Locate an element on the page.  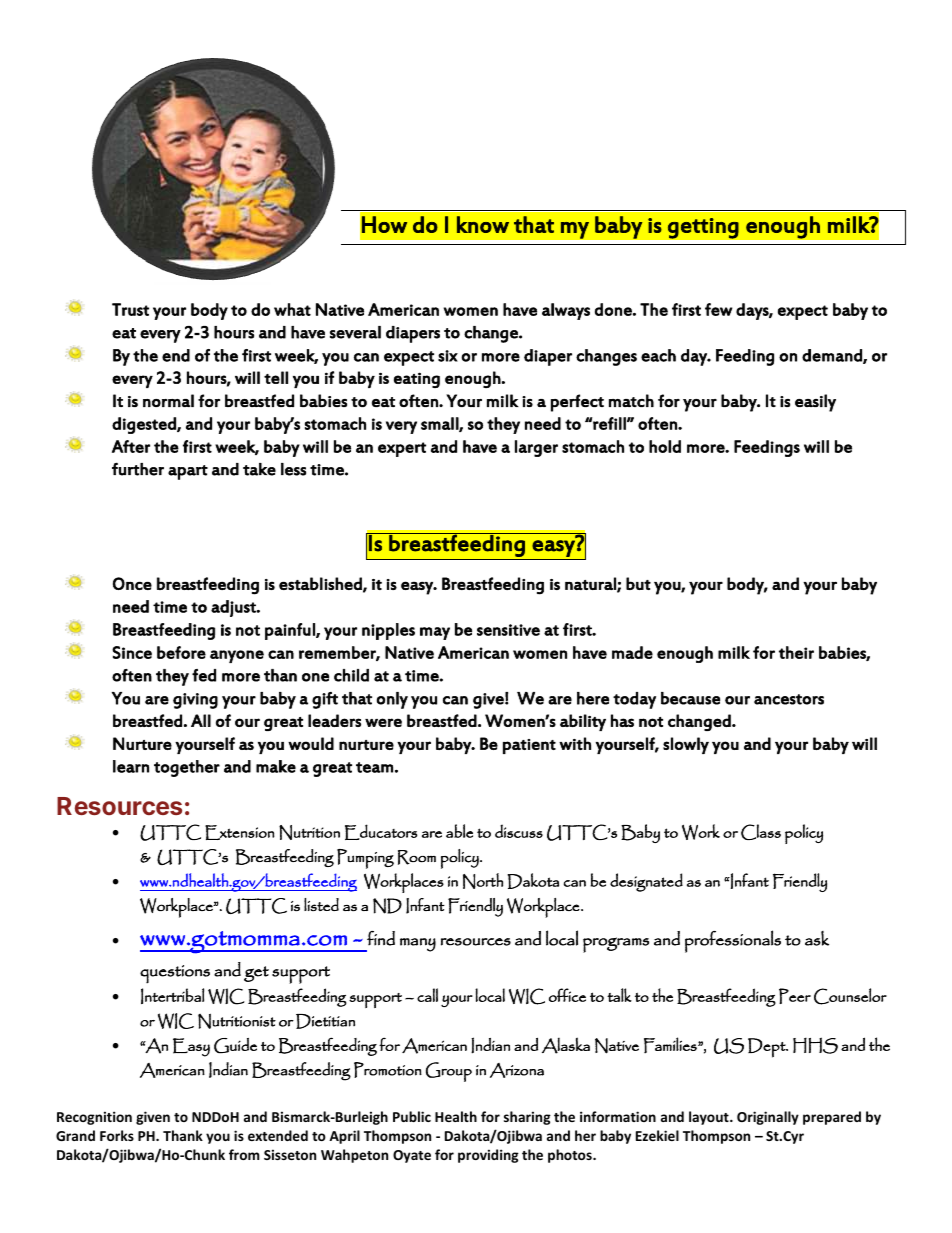
Extension is located at coordinates (240, 832).
